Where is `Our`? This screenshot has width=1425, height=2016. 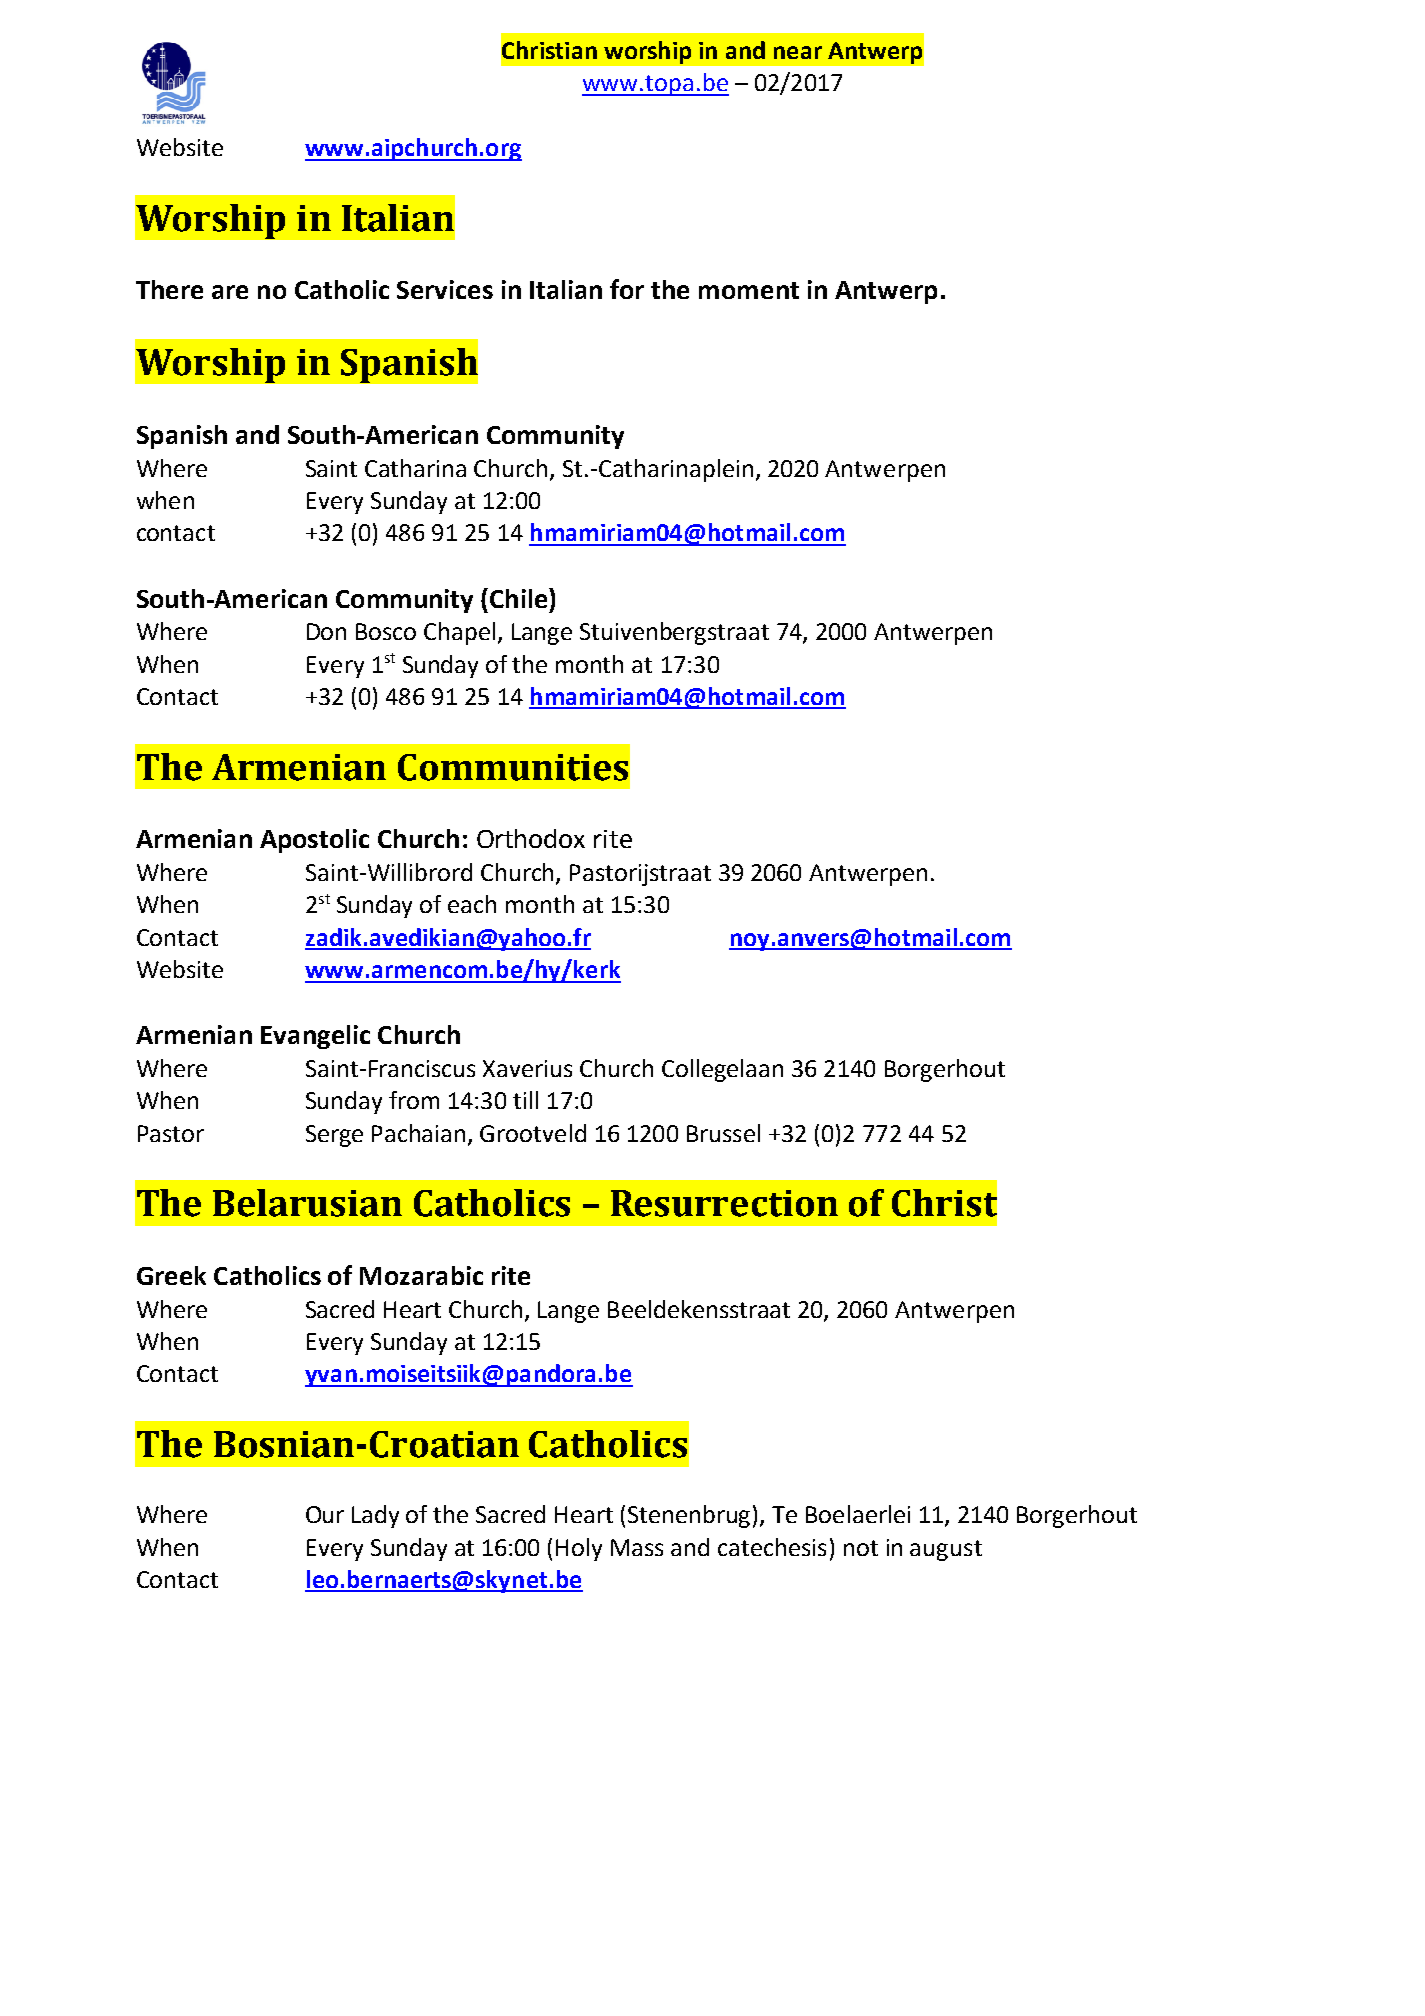
Our is located at coordinates (325, 1514).
